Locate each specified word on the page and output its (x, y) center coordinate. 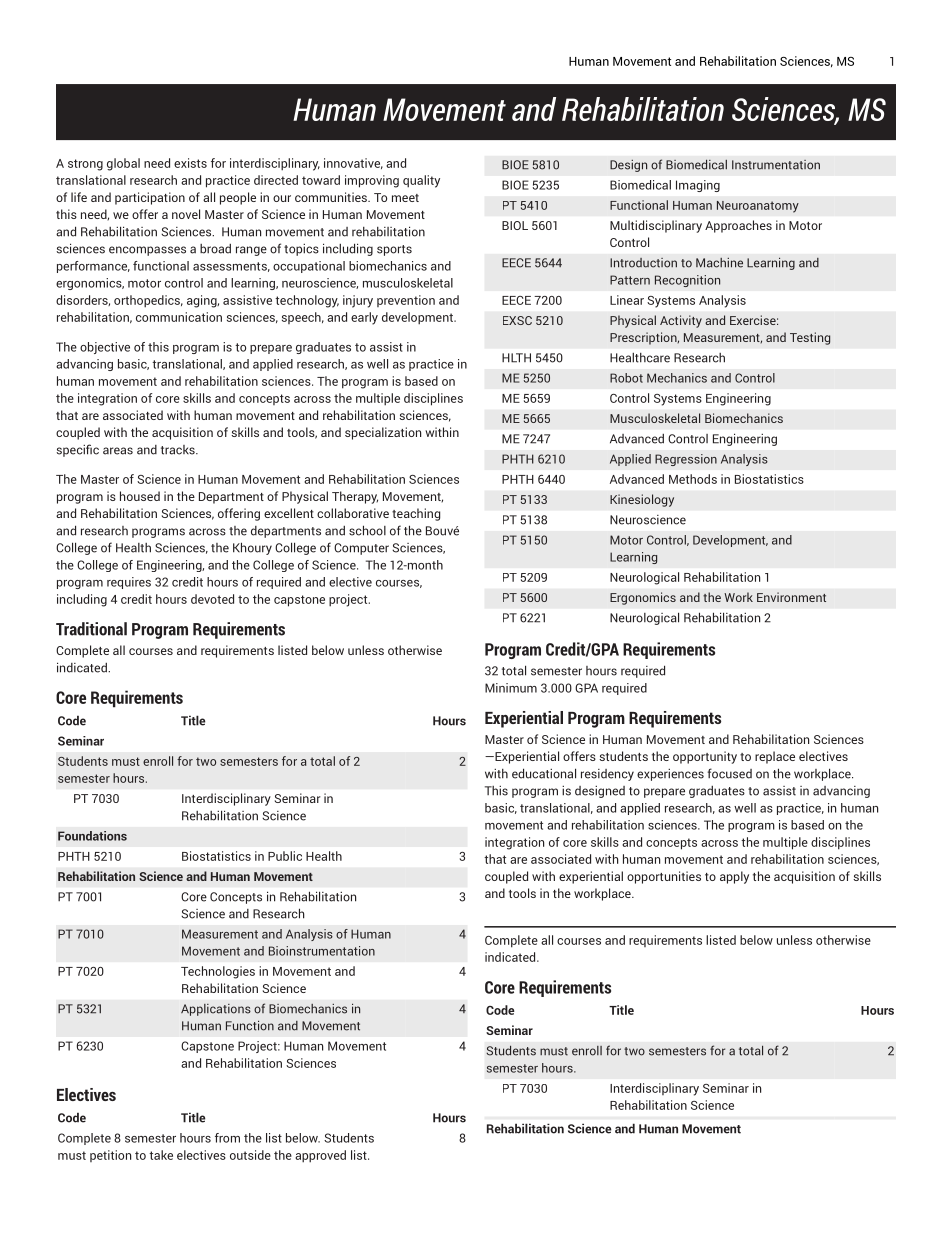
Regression (686, 460)
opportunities (664, 877)
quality (421, 181)
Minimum (511, 688)
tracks (179, 450)
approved (320, 1156)
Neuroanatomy (758, 207)
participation (150, 198)
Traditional (91, 629)
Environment (791, 597)
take (161, 1155)
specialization (383, 433)
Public (285, 856)
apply (734, 877)
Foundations (92, 836)
